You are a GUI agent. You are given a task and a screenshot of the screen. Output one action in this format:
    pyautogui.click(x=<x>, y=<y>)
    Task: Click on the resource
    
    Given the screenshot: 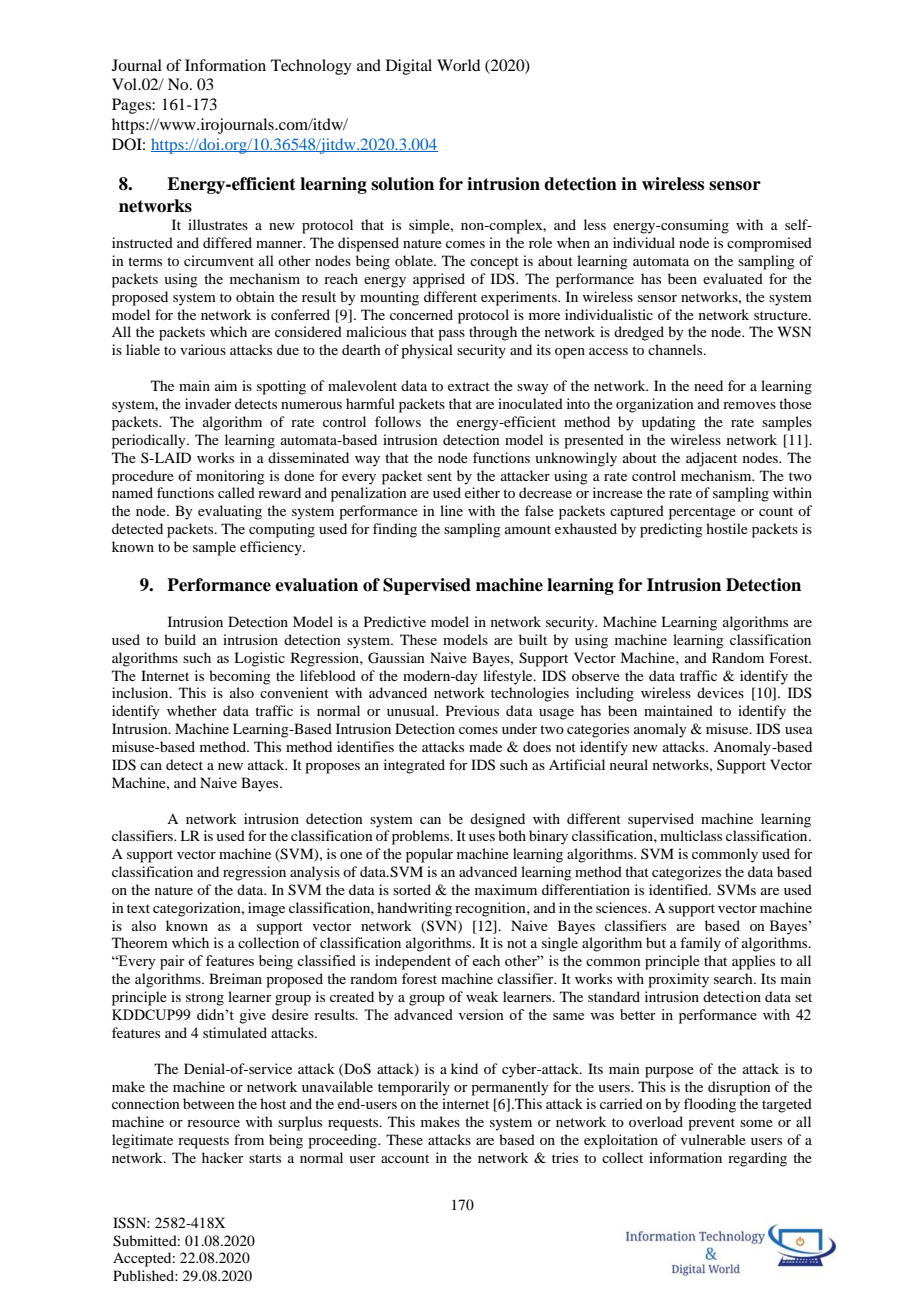 What is the action you would take?
    pyautogui.click(x=213, y=1123)
